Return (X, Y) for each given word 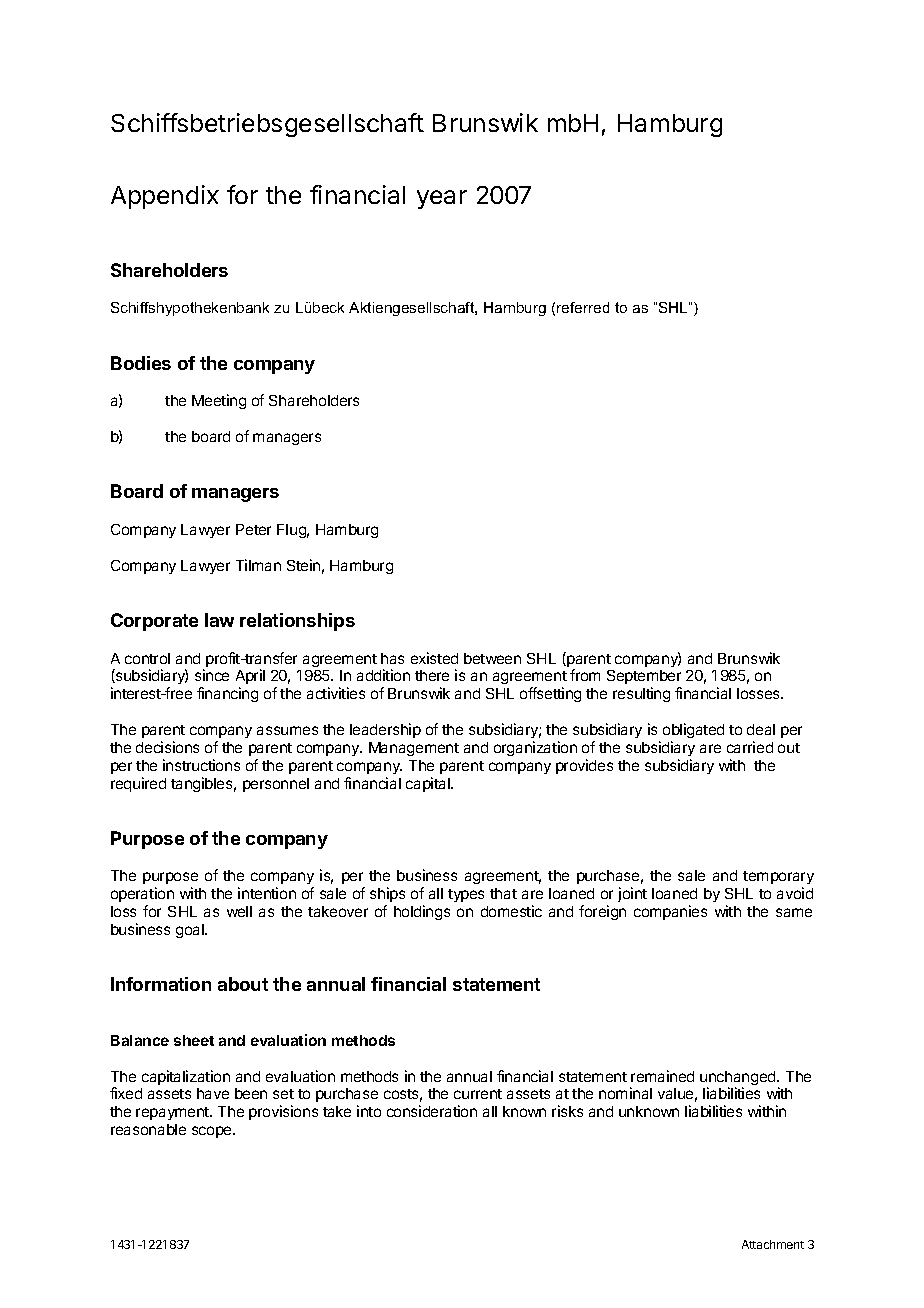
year (442, 199)
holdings (422, 912)
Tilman (258, 565)
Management (414, 749)
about (243, 984)
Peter (253, 529)
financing (227, 694)
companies (670, 912)
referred (583, 307)
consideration (432, 1111)
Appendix (165, 197)
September (644, 679)
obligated (693, 730)
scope (213, 1132)
